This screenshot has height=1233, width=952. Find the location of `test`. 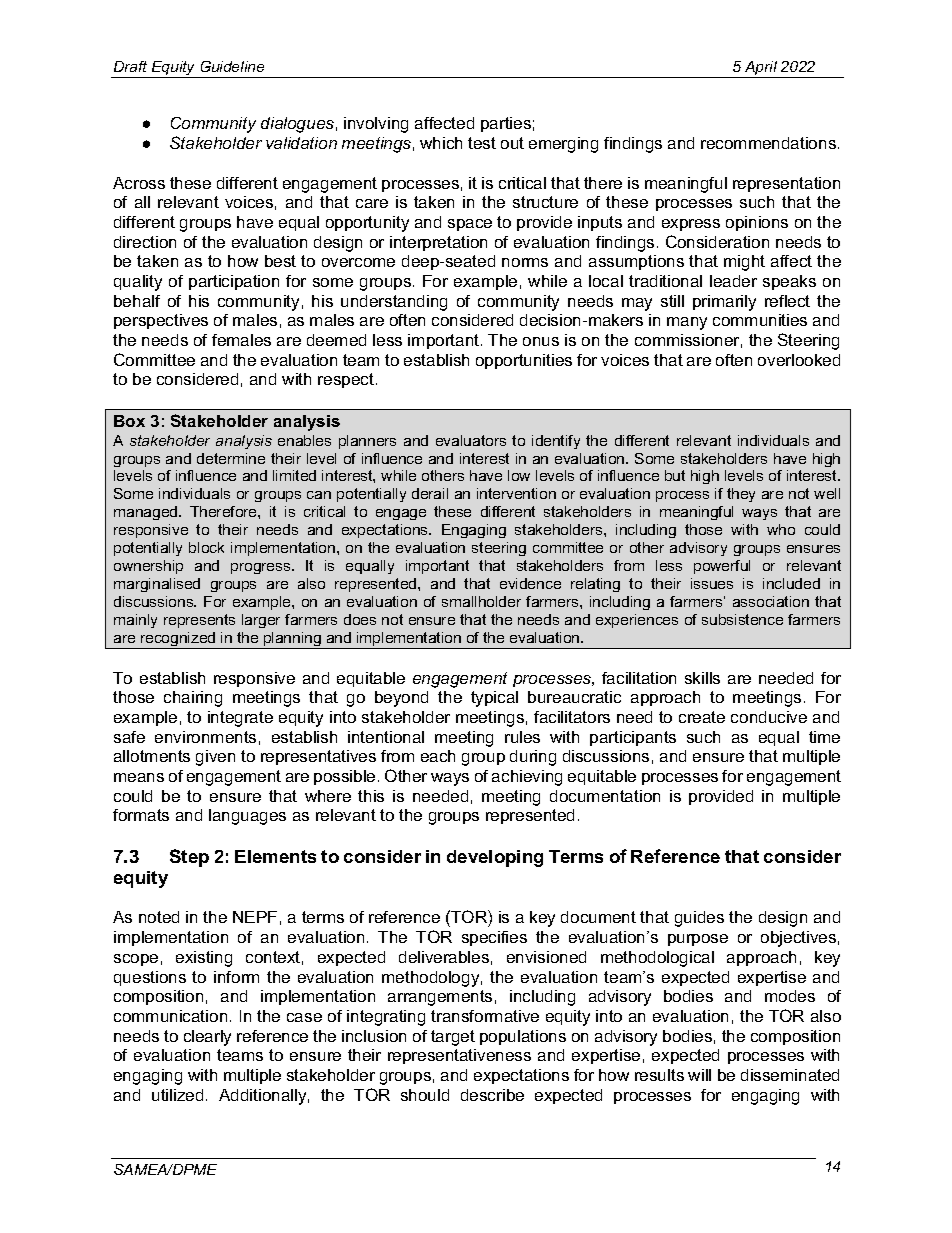

test is located at coordinates (482, 143).
